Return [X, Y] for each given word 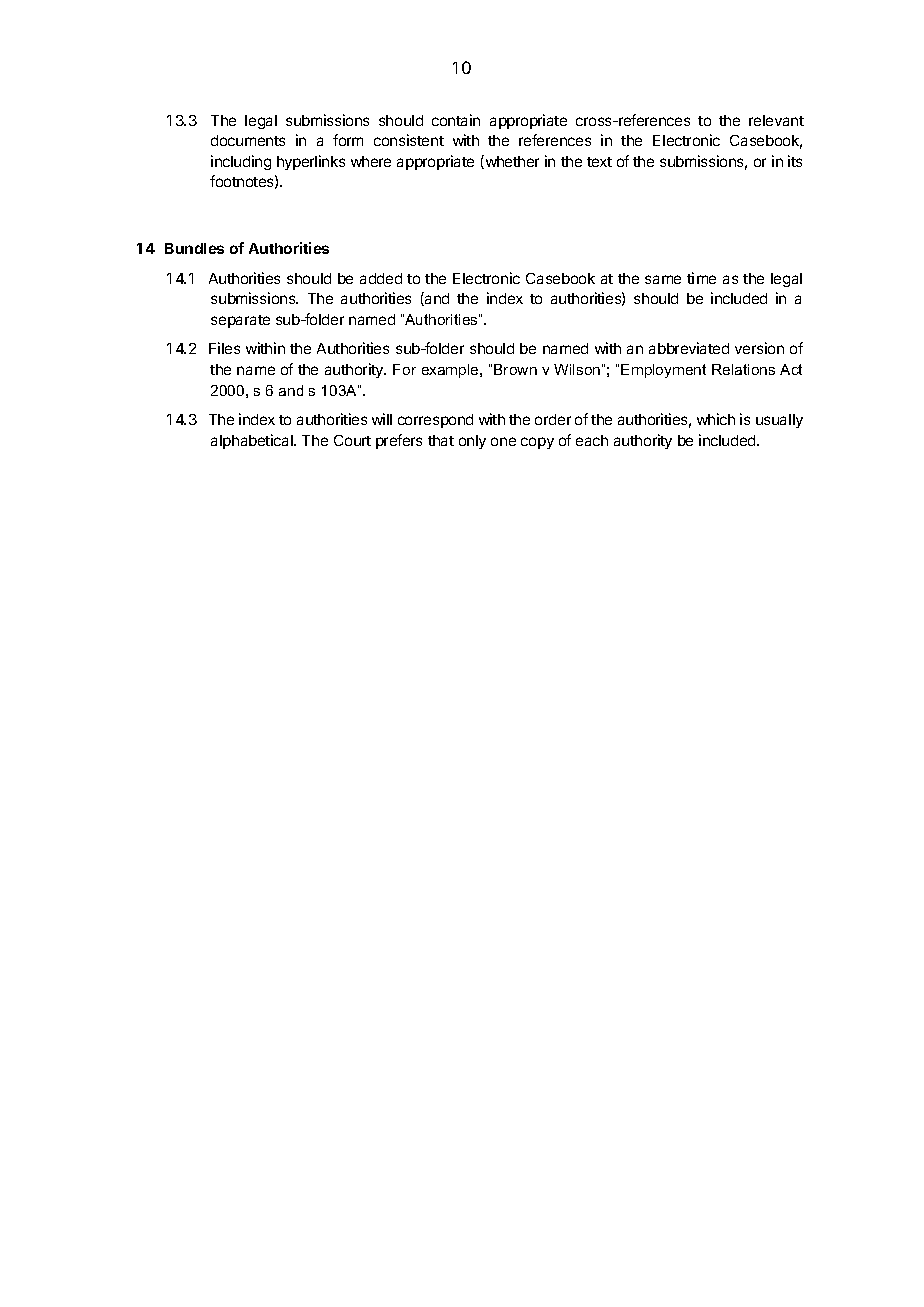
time [701, 278]
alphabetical [253, 441]
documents [248, 140]
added [381, 278]
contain [456, 120]
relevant [776, 120]
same [663, 279]
